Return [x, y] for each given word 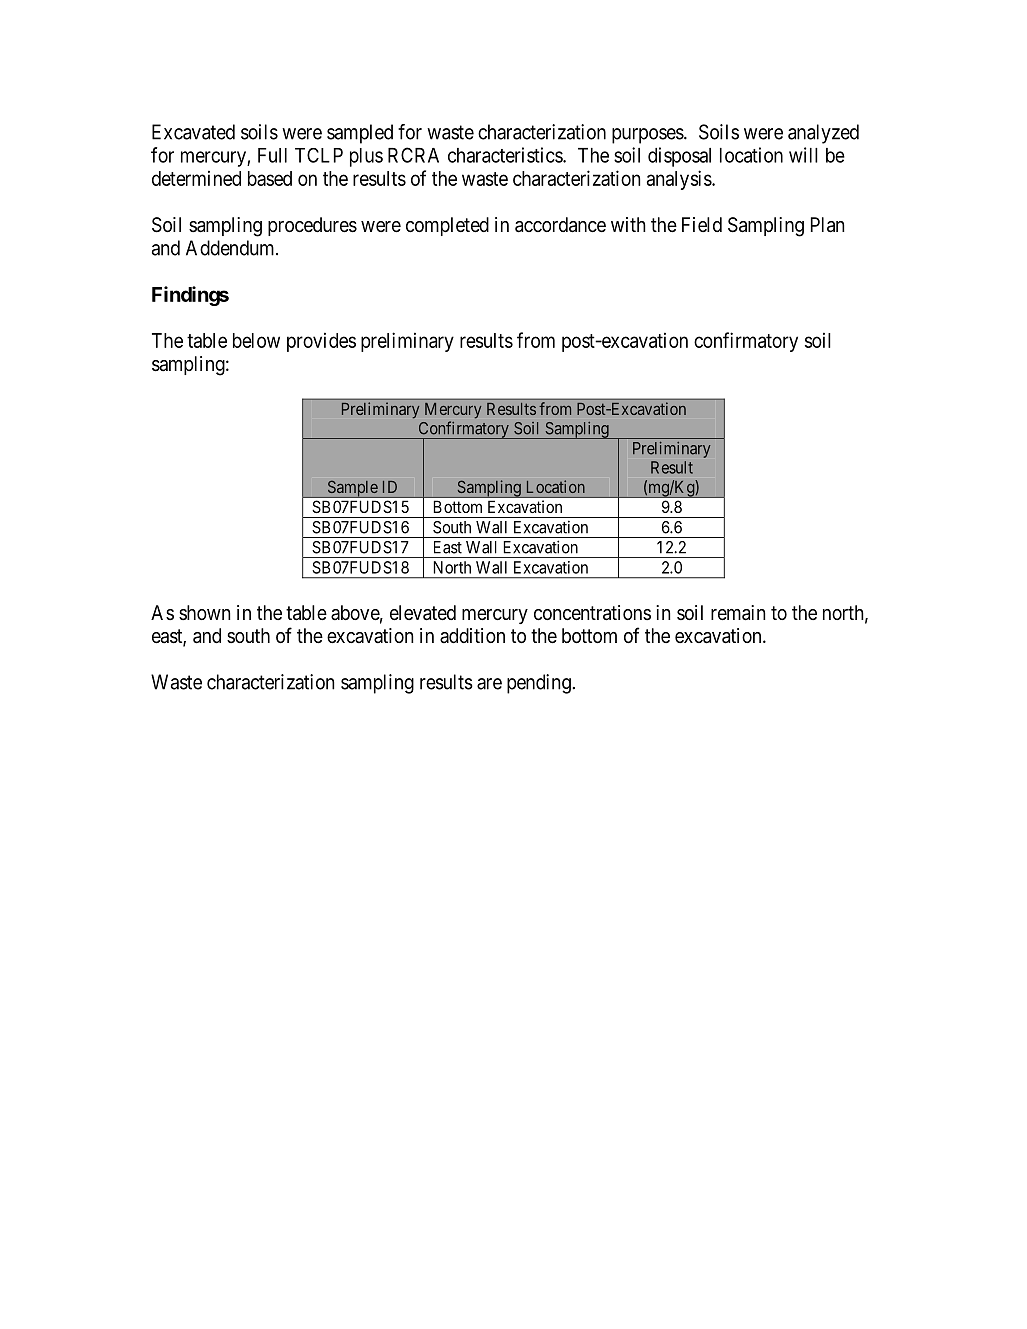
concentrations [592, 613]
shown [204, 612]
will [803, 155]
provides [321, 342]
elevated [423, 613]
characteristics [506, 155]
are [489, 684]
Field [702, 224]
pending [539, 684]
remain [738, 613]
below [256, 340]
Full [272, 155]
